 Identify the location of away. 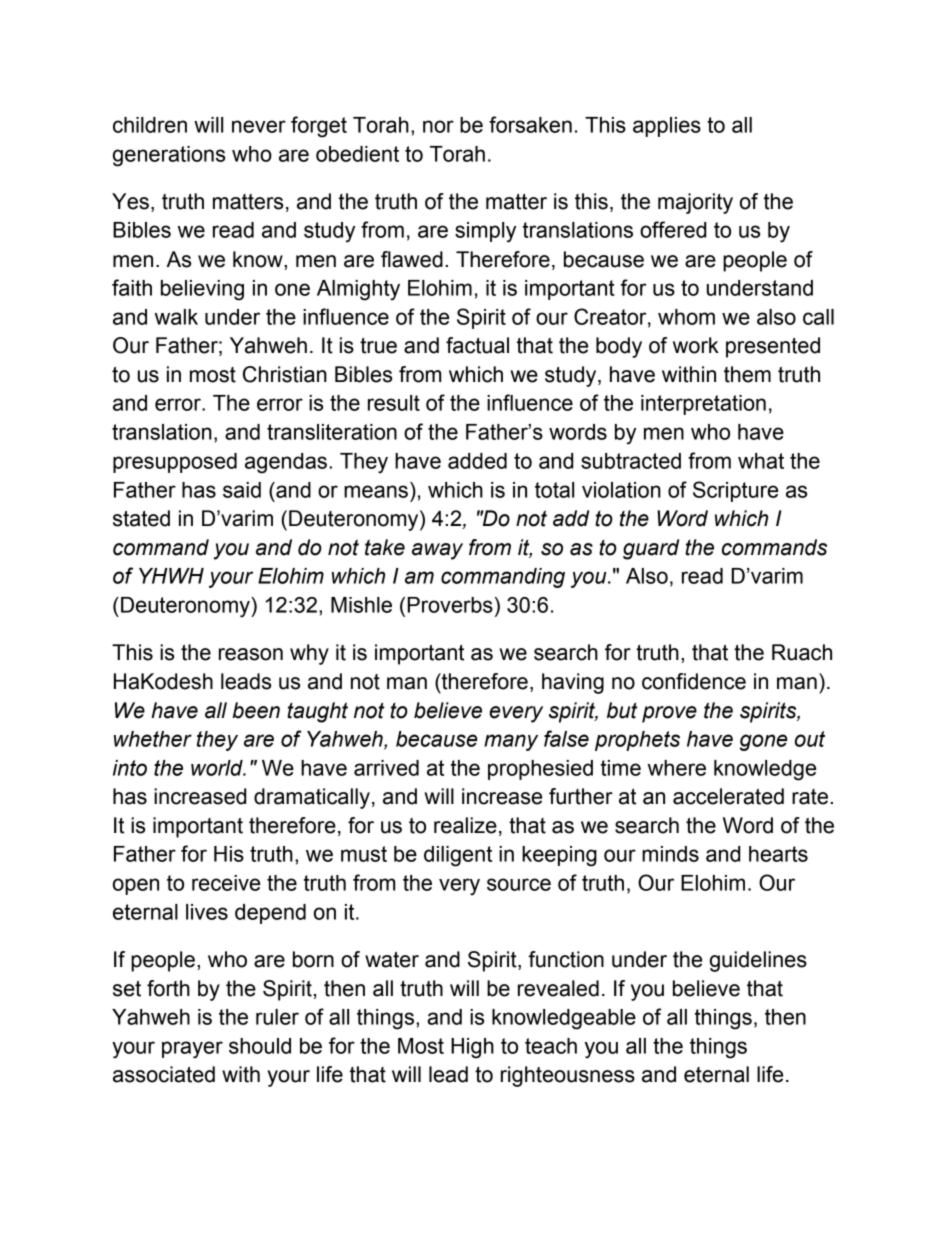
(437, 551).
